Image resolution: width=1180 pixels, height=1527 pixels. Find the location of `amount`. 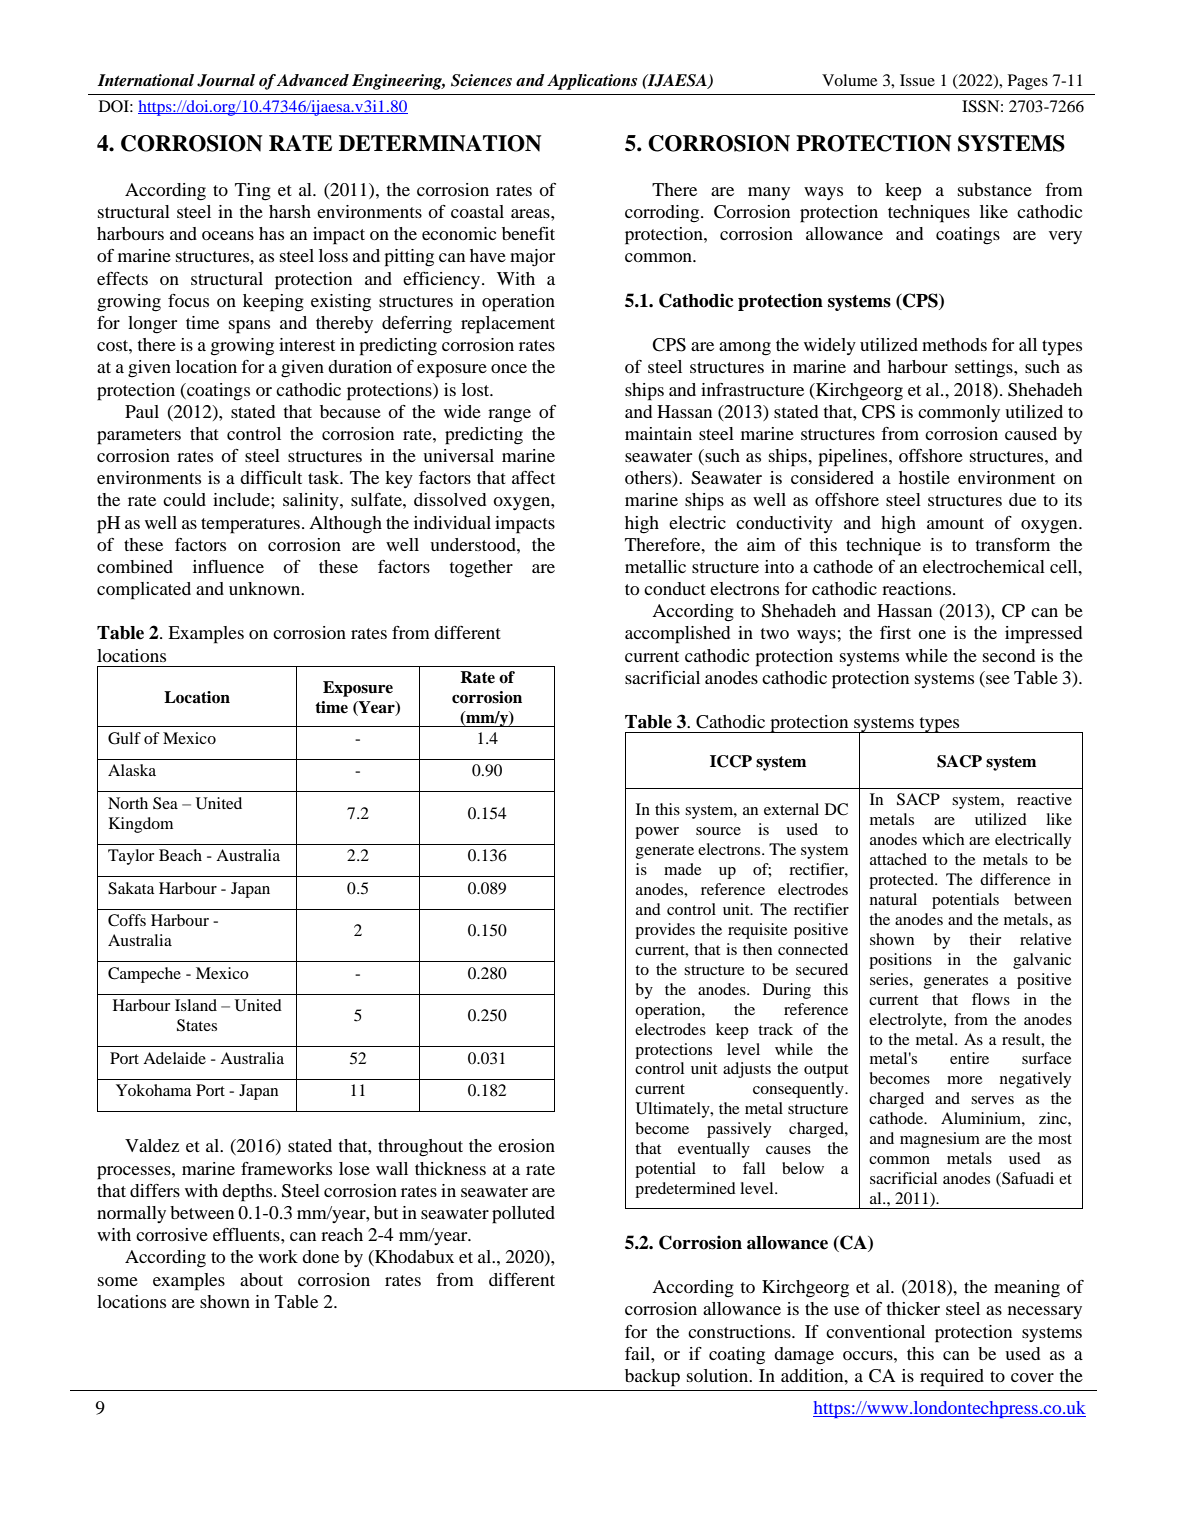

amount is located at coordinates (955, 523).
